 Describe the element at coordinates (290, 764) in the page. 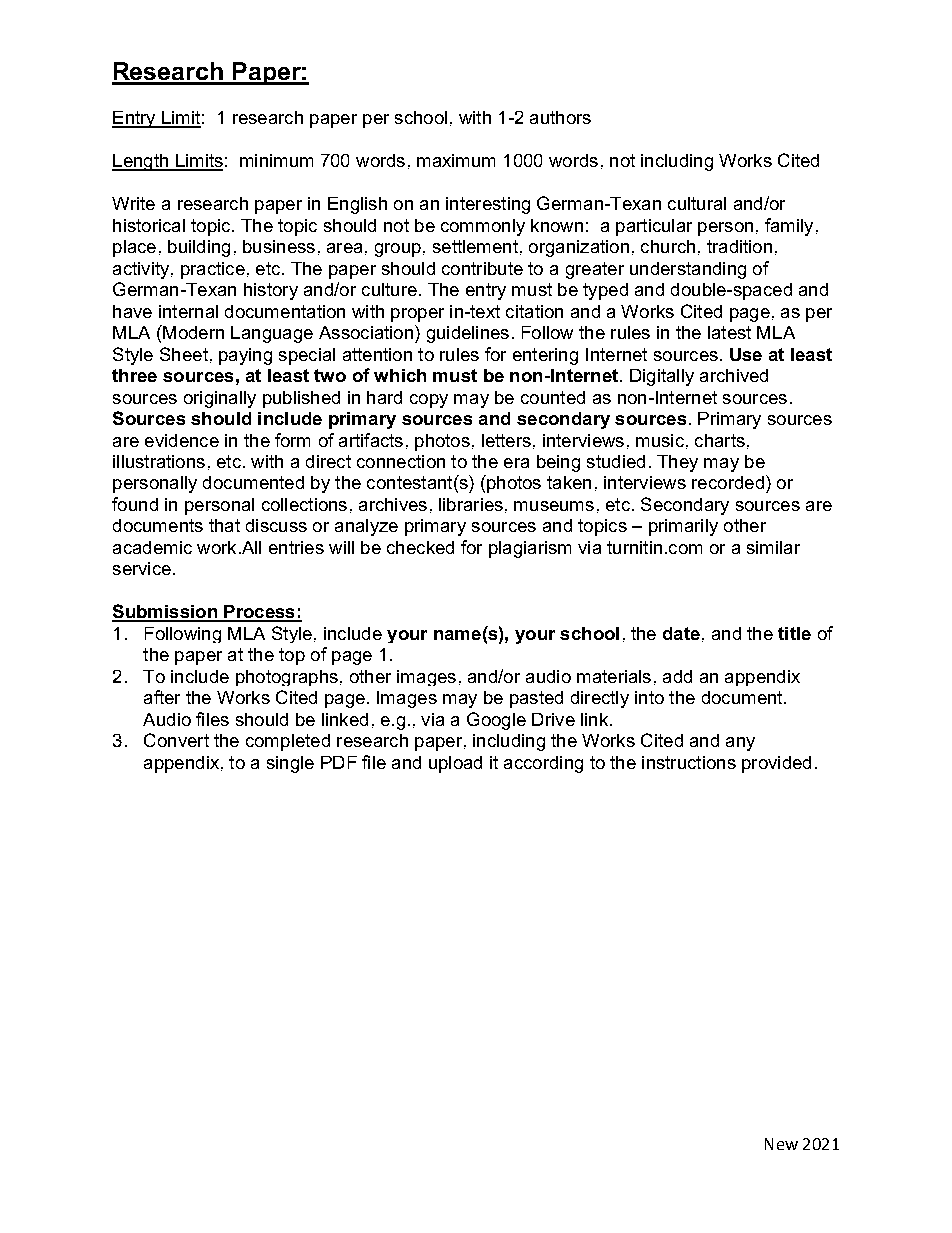

I see `single` at that location.
